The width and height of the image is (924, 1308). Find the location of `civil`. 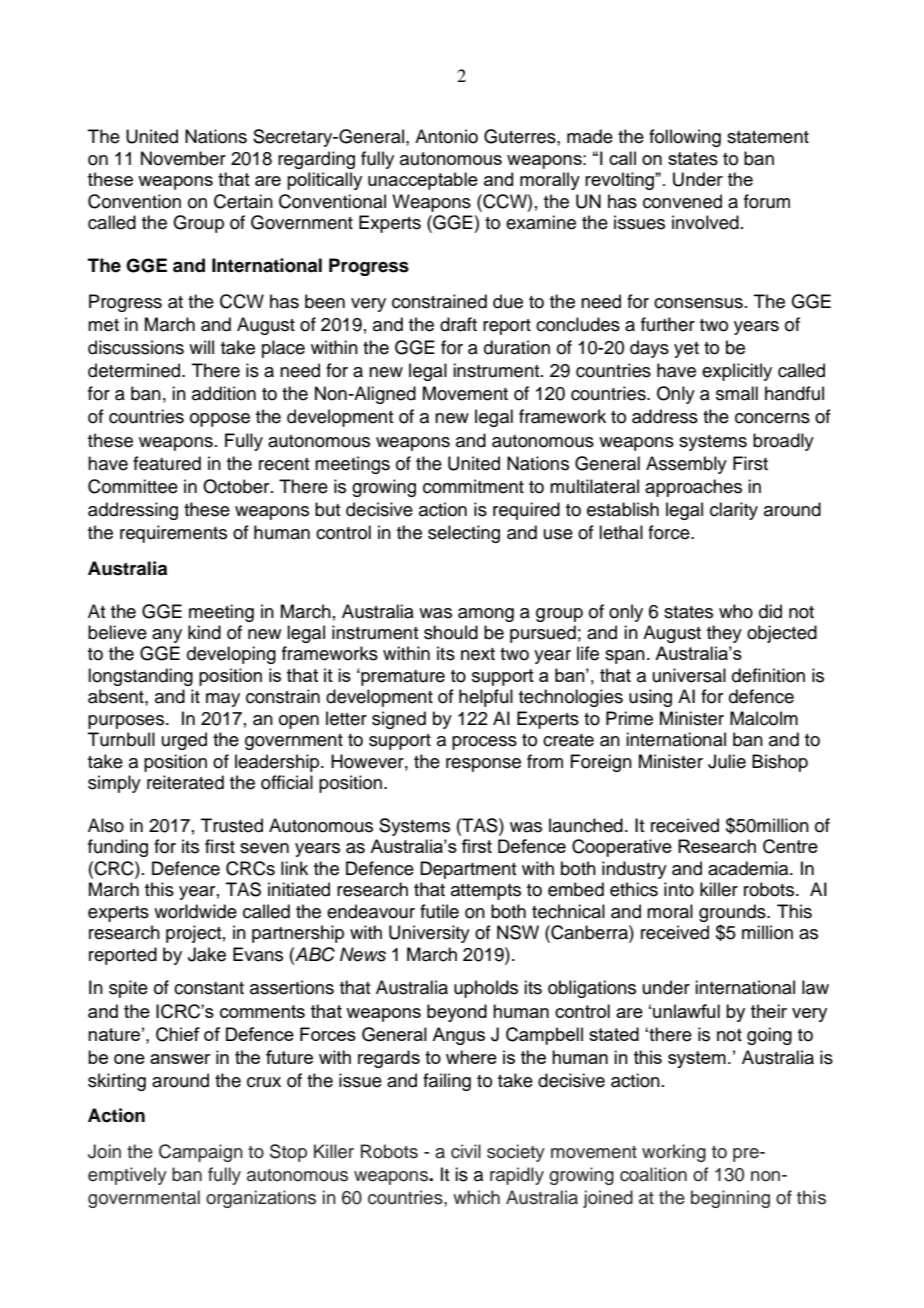

civil is located at coordinates (466, 1151).
